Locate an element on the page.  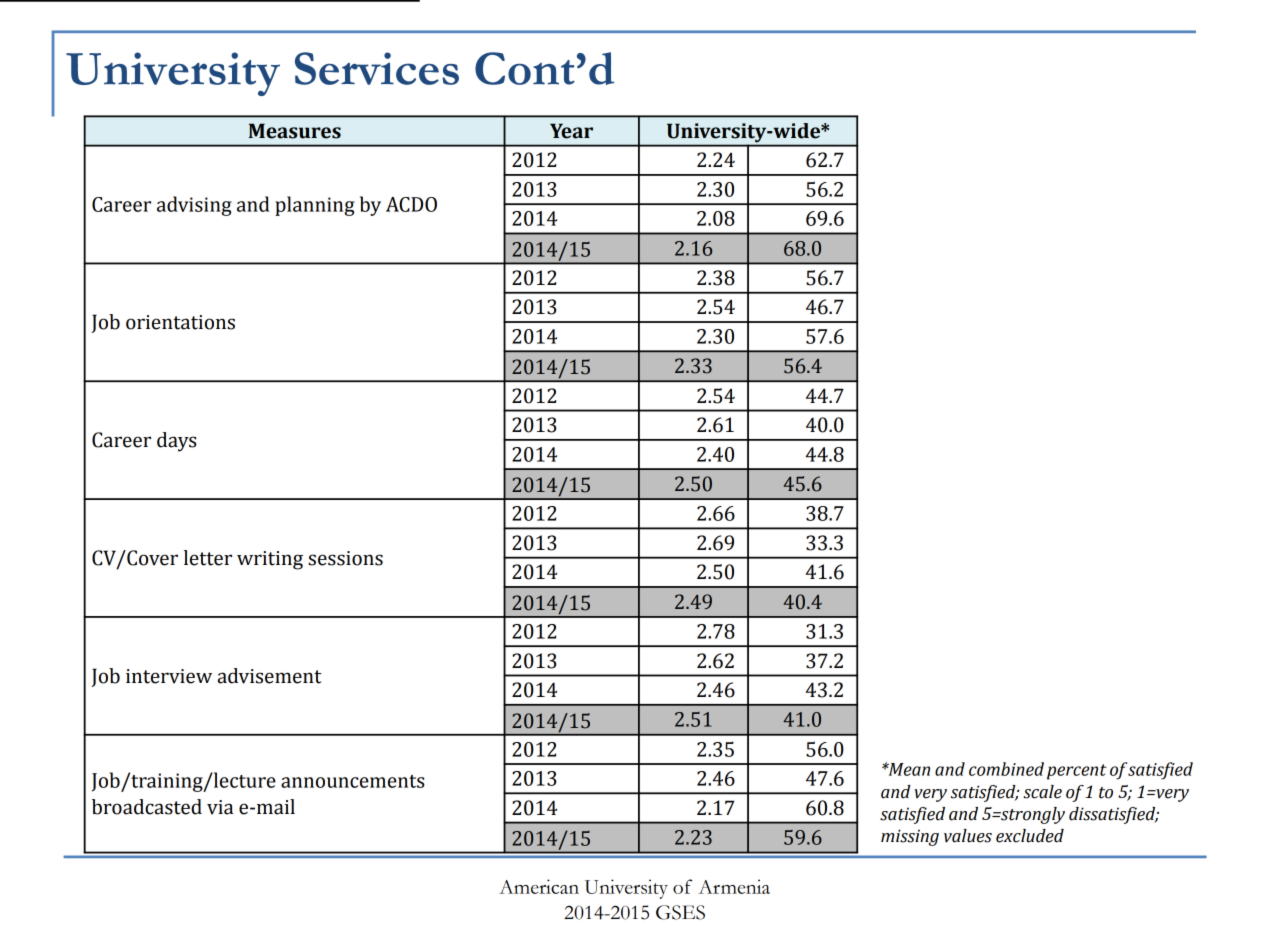
American is located at coordinates (539, 886).
